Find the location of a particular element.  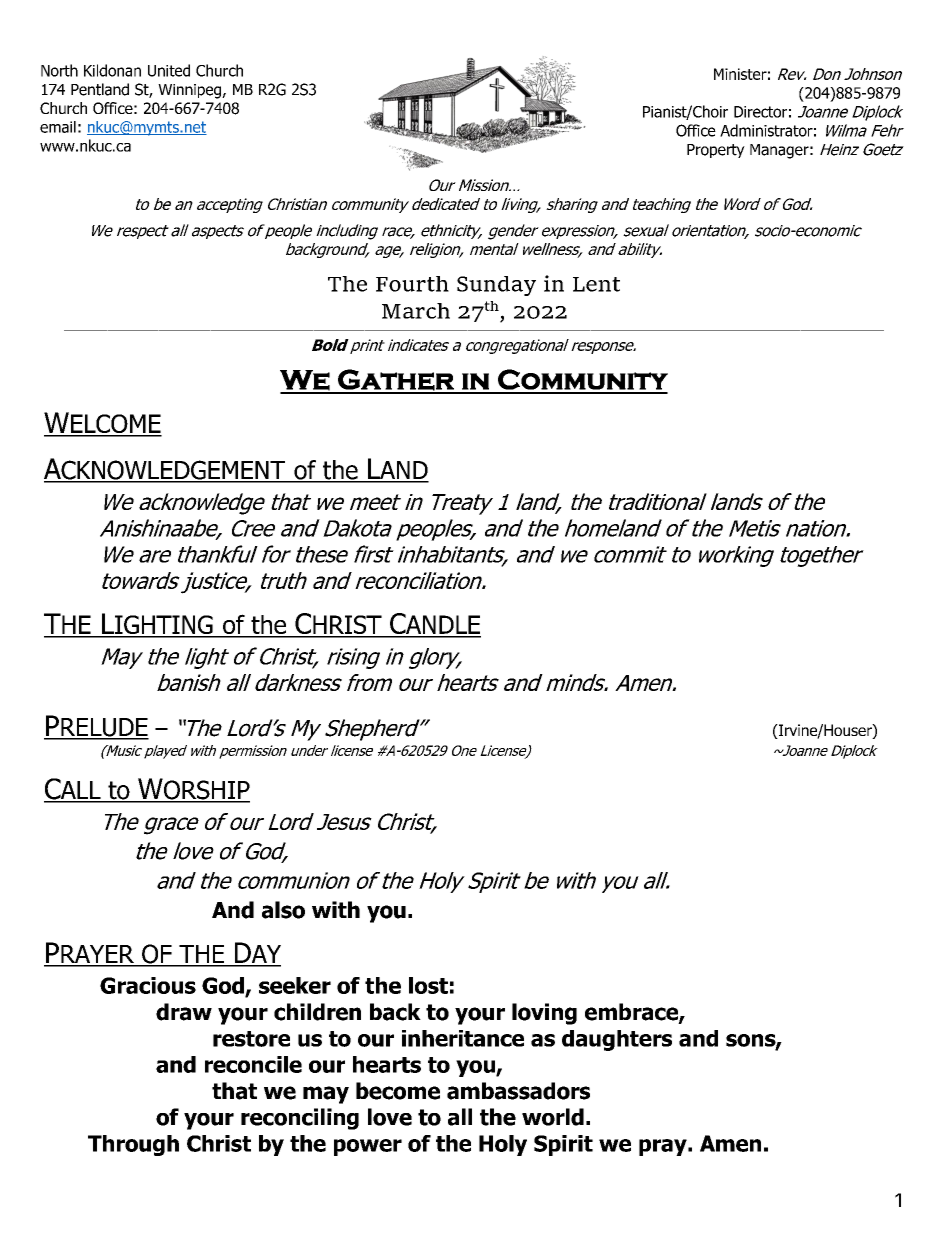

Lent is located at coordinates (596, 284).
